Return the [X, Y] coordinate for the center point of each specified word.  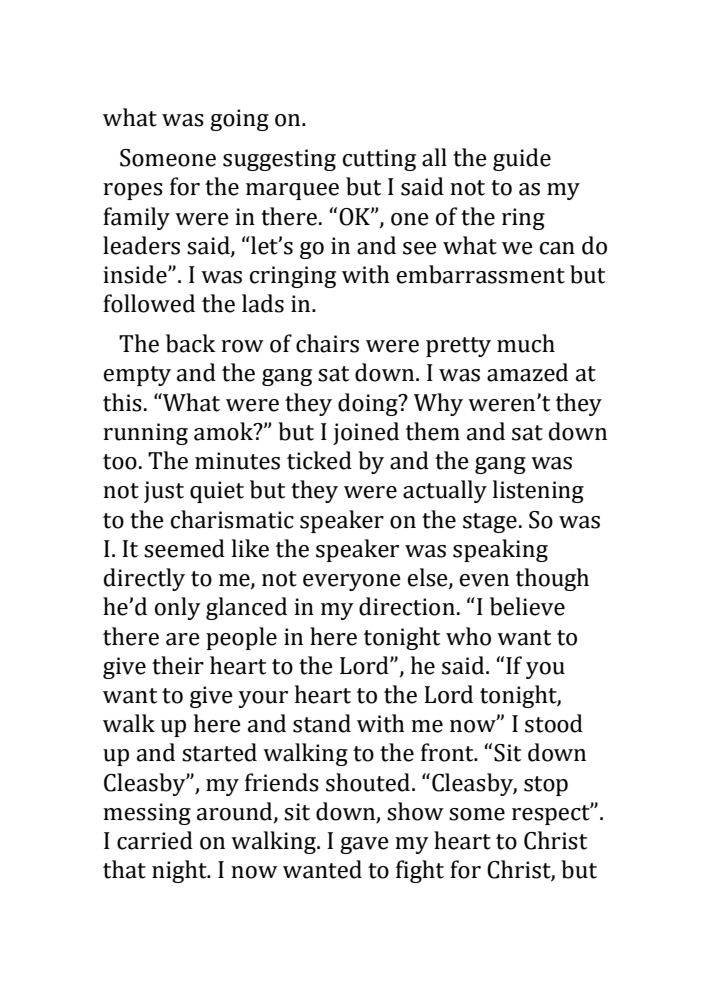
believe [527, 606]
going [239, 120]
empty [137, 376]
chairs [327, 343]
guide [522, 159]
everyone [352, 582]
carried [155, 840]
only [178, 608]
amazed [527, 372]
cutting [379, 160]
